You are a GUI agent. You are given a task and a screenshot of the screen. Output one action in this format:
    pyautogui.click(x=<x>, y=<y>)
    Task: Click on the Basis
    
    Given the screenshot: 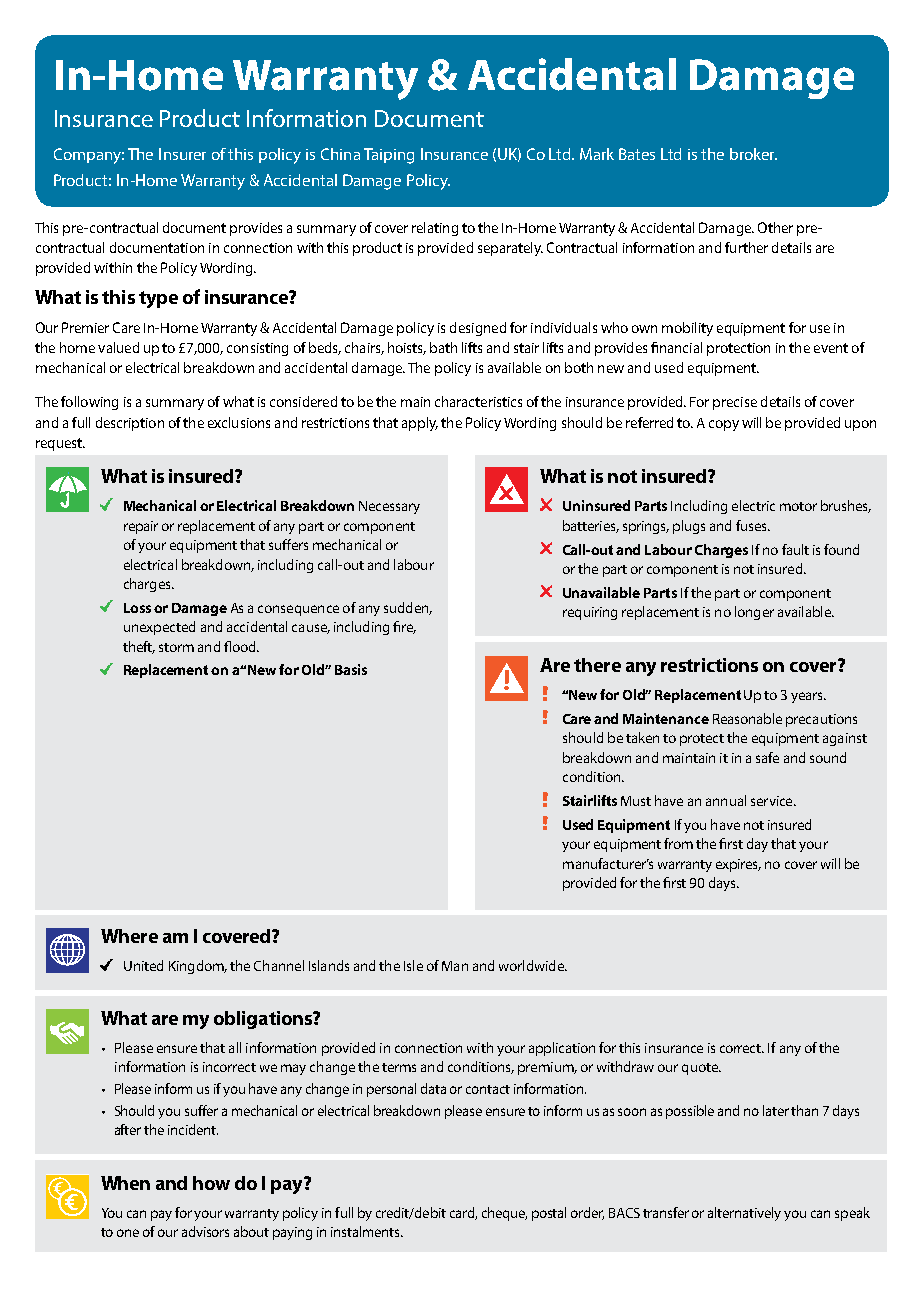 What is the action you would take?
    pyautogui.click(x=351, y=669)
